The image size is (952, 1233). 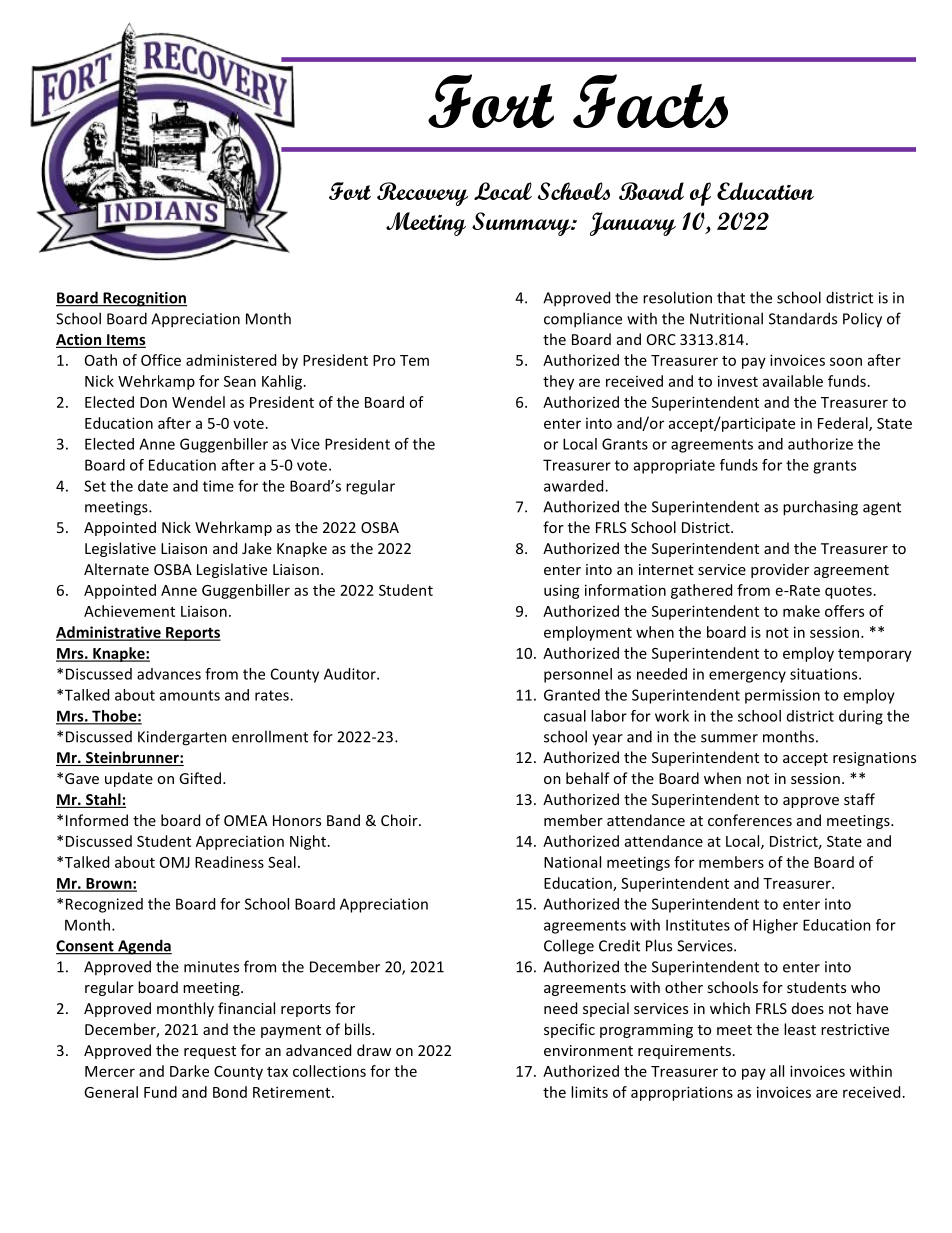 I want to click on specific, so click(x=569, y=1030).
